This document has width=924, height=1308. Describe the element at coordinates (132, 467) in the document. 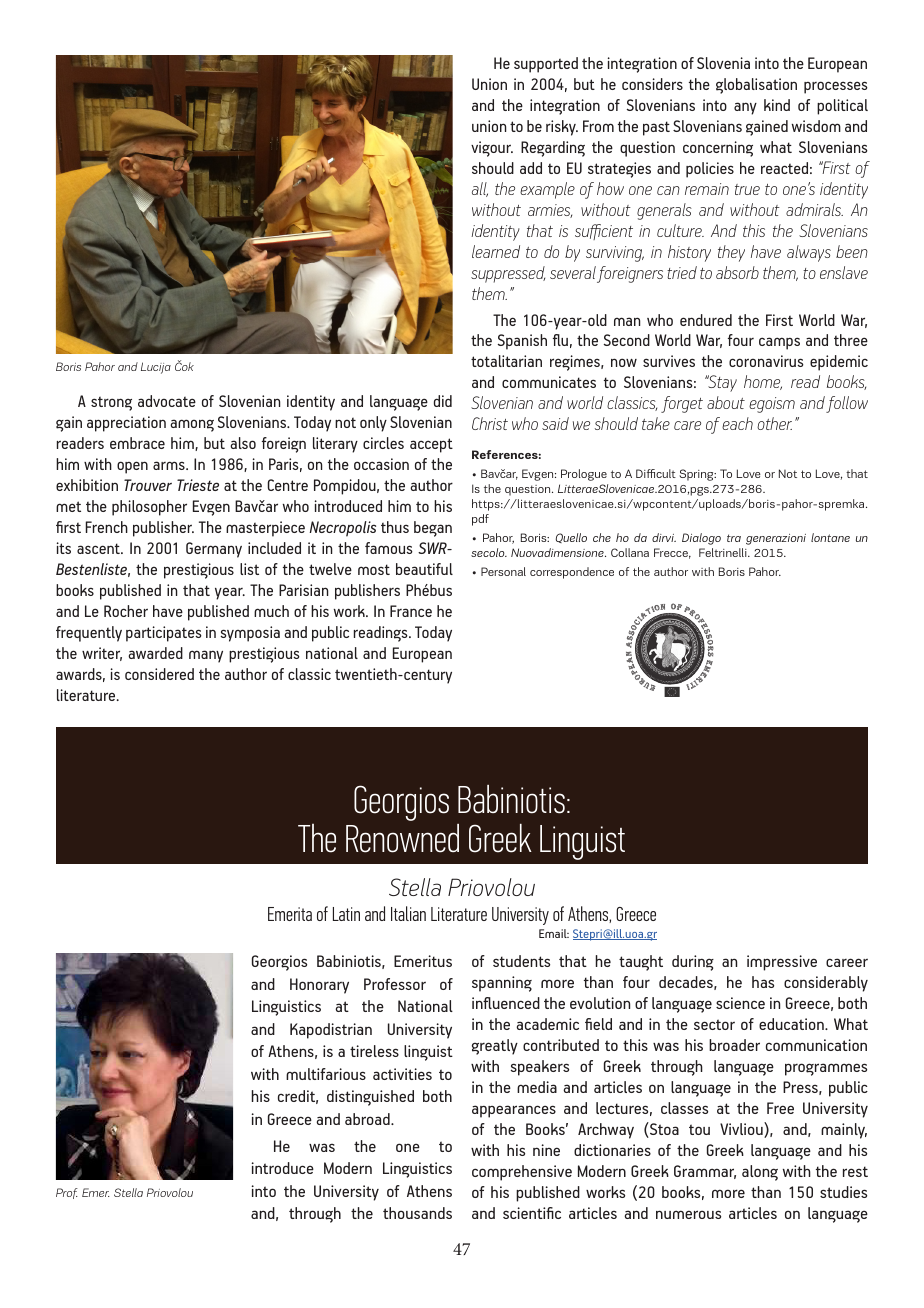

I see `open` at that location.
